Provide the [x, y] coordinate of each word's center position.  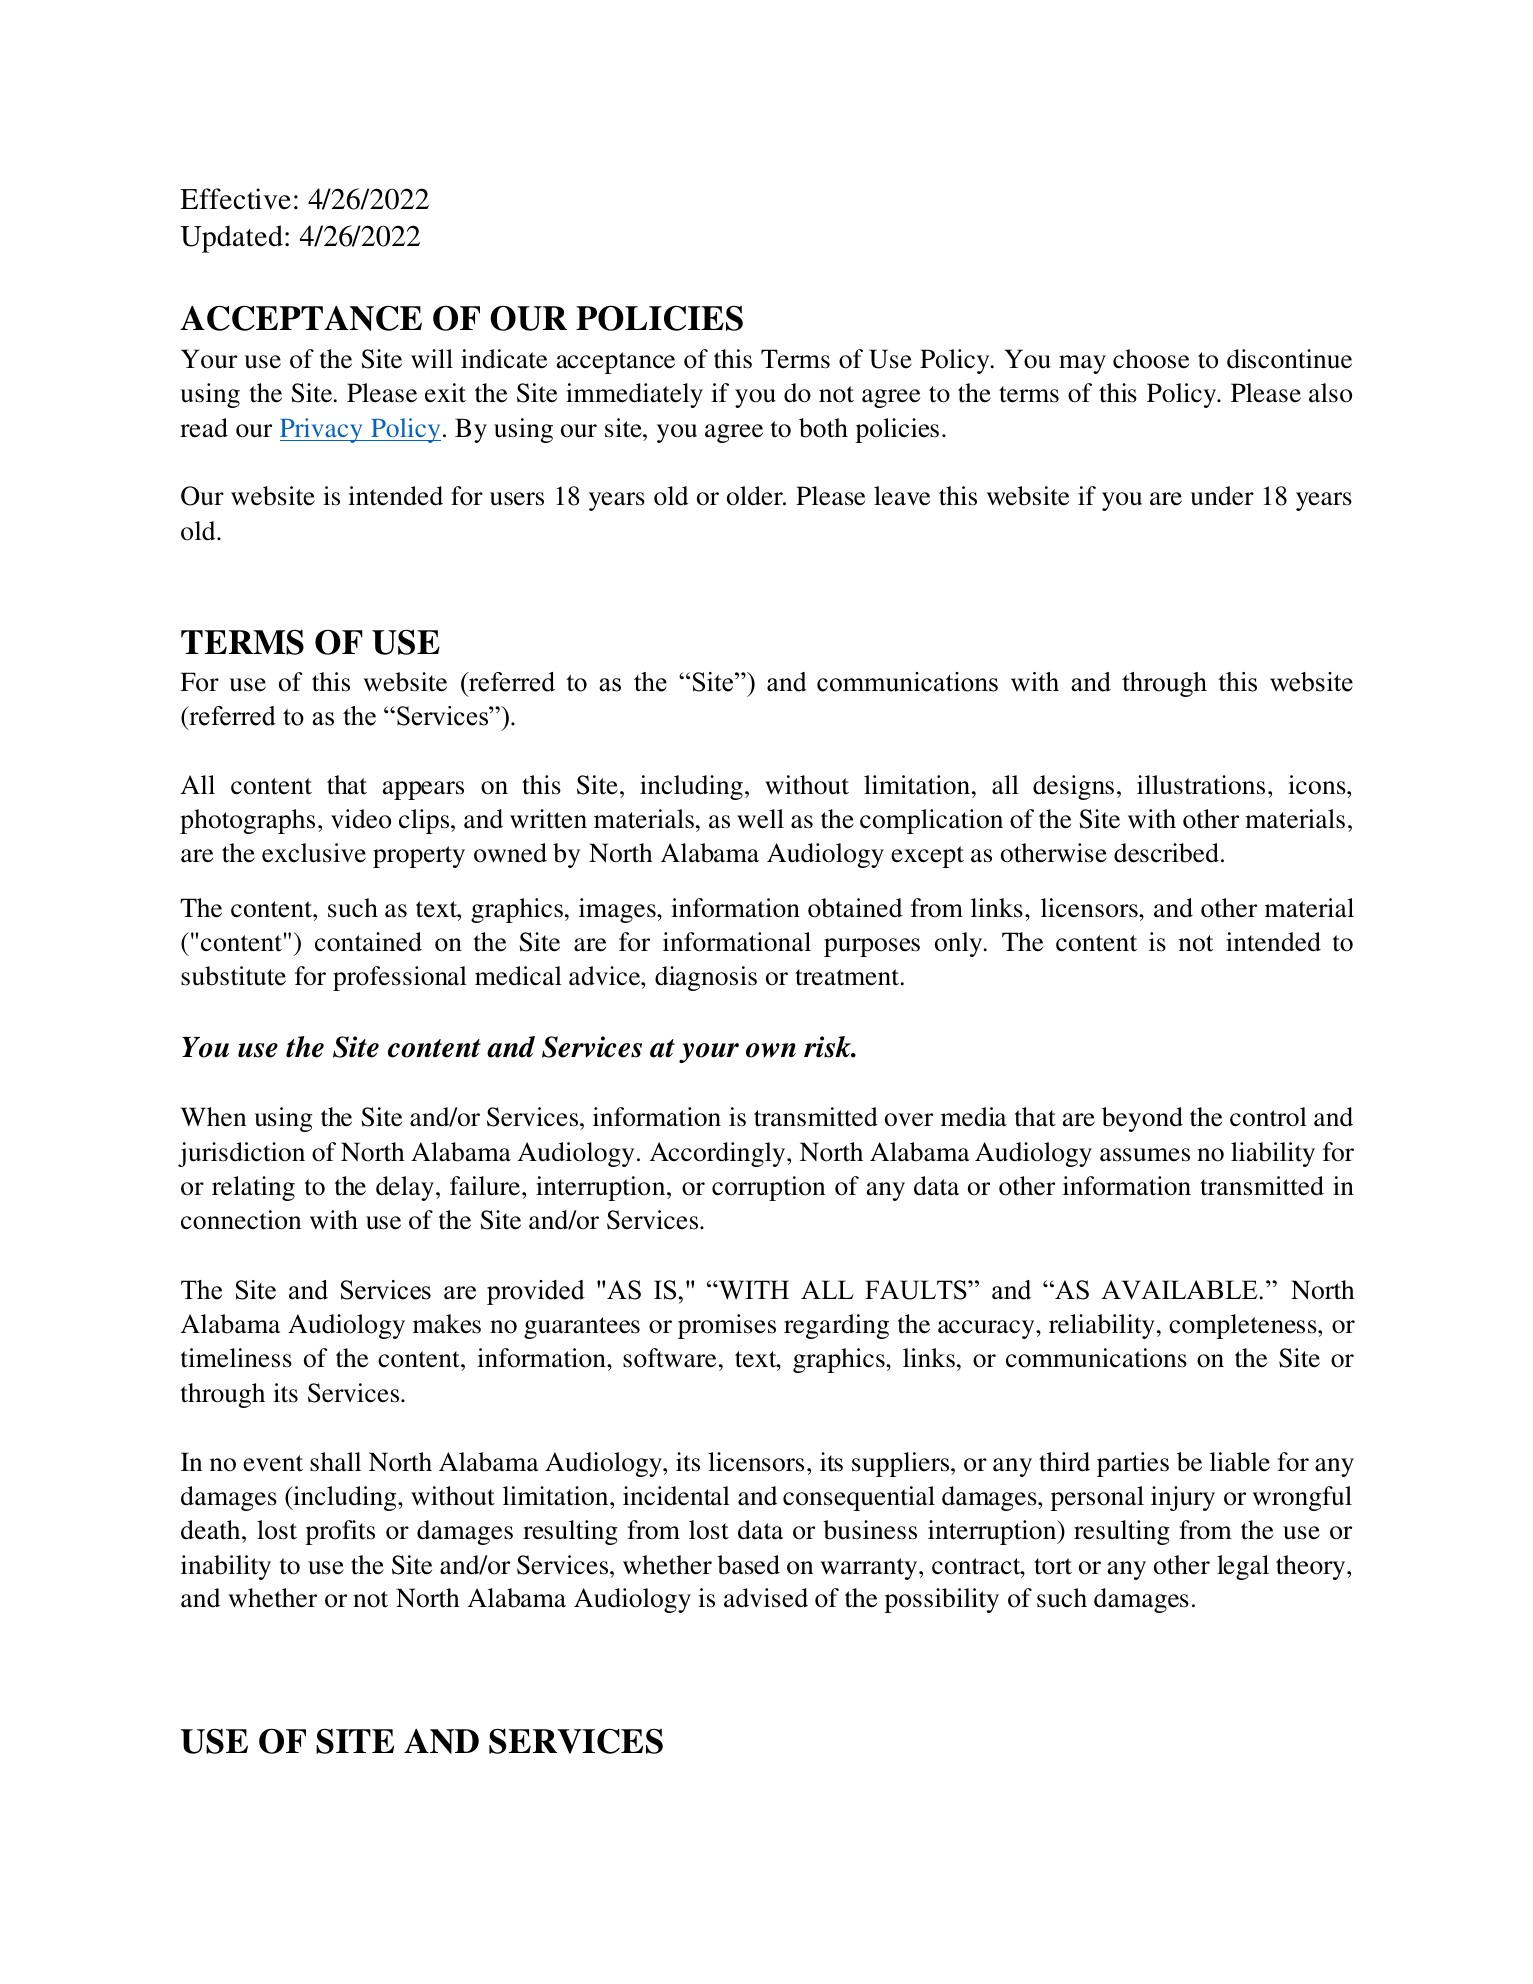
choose [1151, 359]
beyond [1142, 1119]
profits [340, 1532]
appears [423, 790]
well [760, 819]
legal [1243, 1567]
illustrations [1201, 785]
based [748, 1565]
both [823, 428]
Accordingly [719, 1154]
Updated [231, 239]
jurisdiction [241, 1154]
